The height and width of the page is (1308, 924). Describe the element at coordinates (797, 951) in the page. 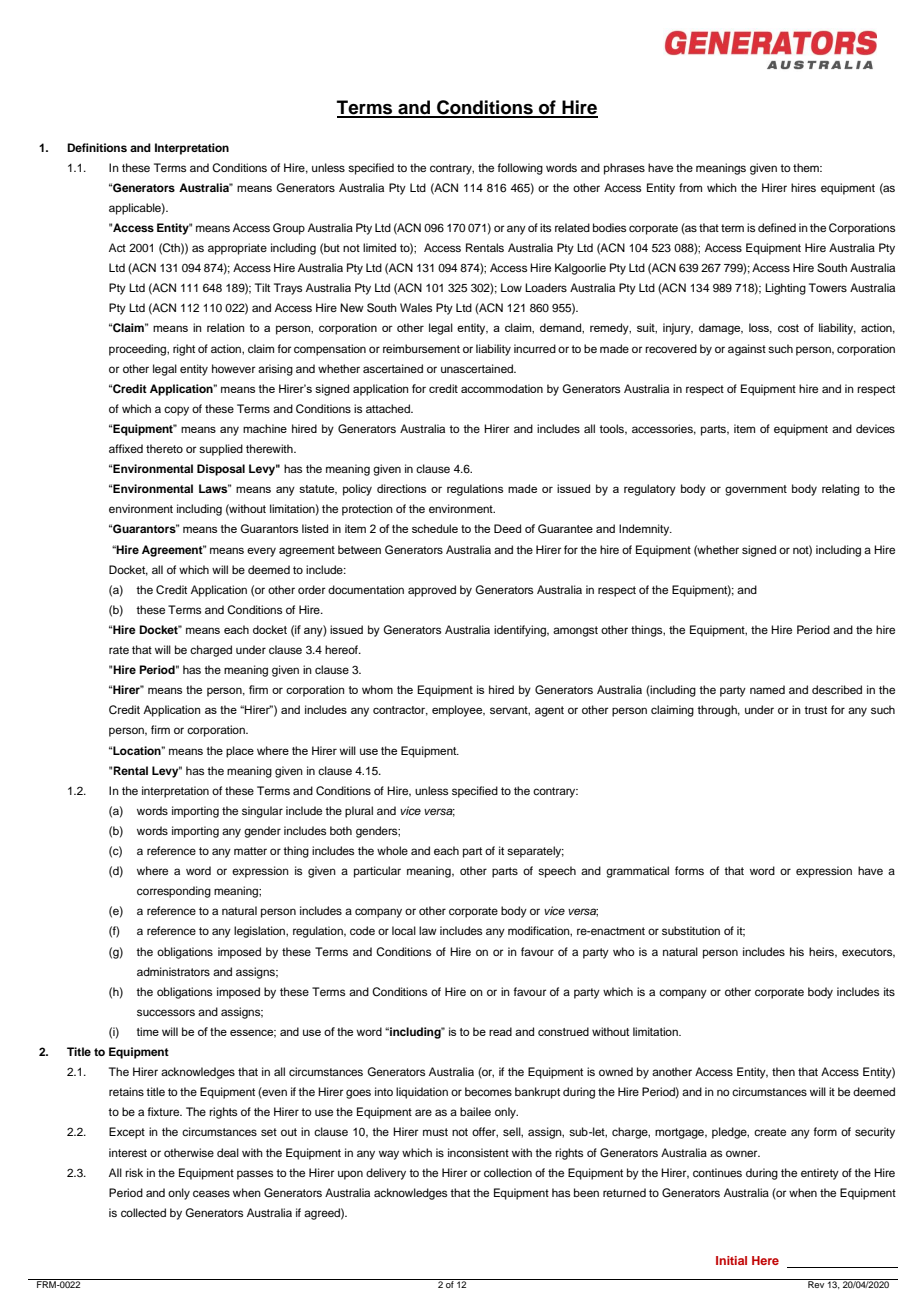

I see `his` at that location.
